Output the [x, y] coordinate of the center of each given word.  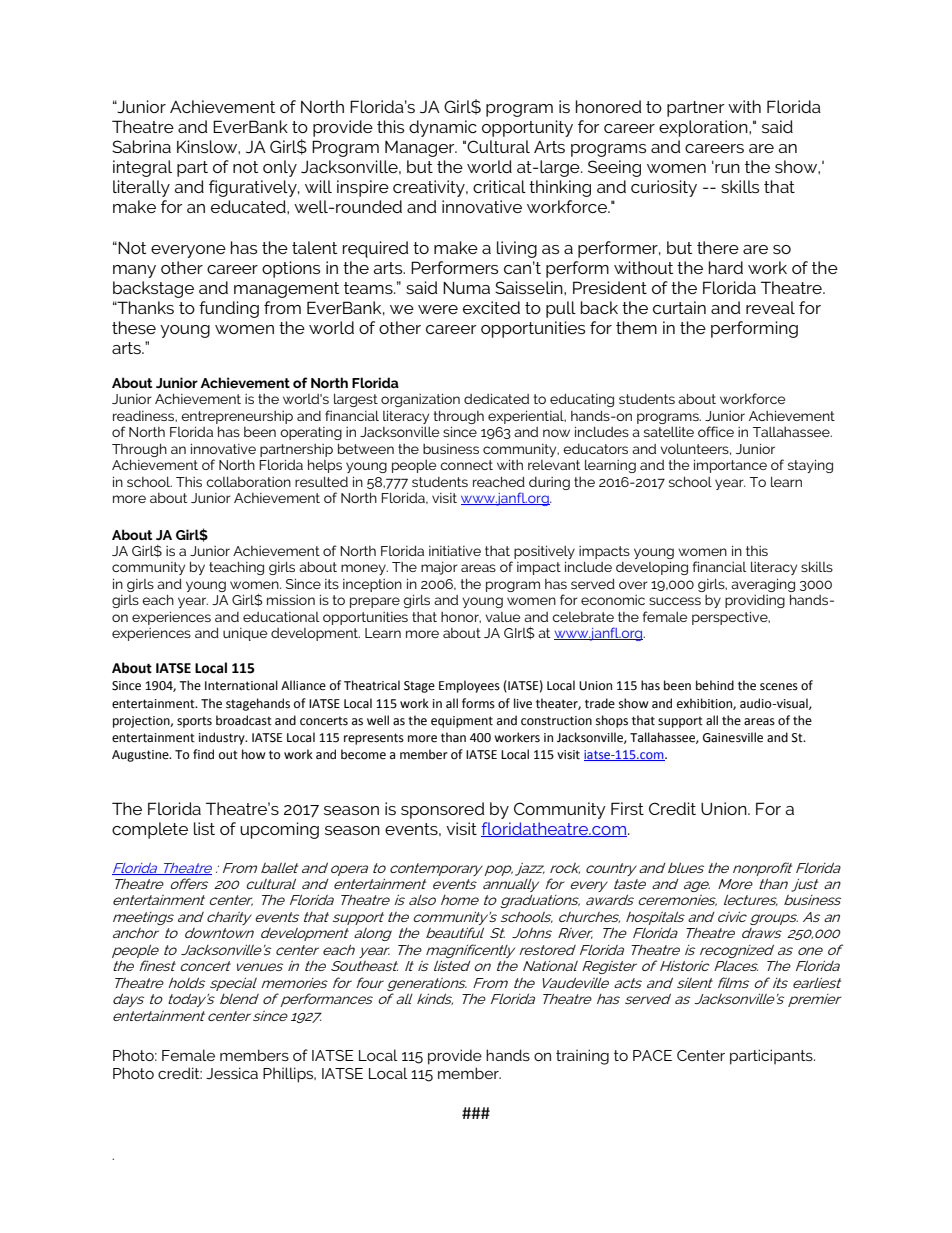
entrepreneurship [237, 417]
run [726, 167]
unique [245, 634]
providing [755, 601]
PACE [652, 1055]
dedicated [496, 398]
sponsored [443, 810]
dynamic [443, 128]
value [502, 617]
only [280, 168]
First [627, 808]
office [716, 431]
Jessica [232, 1073]
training [582, 1057]
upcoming [279, 830]
